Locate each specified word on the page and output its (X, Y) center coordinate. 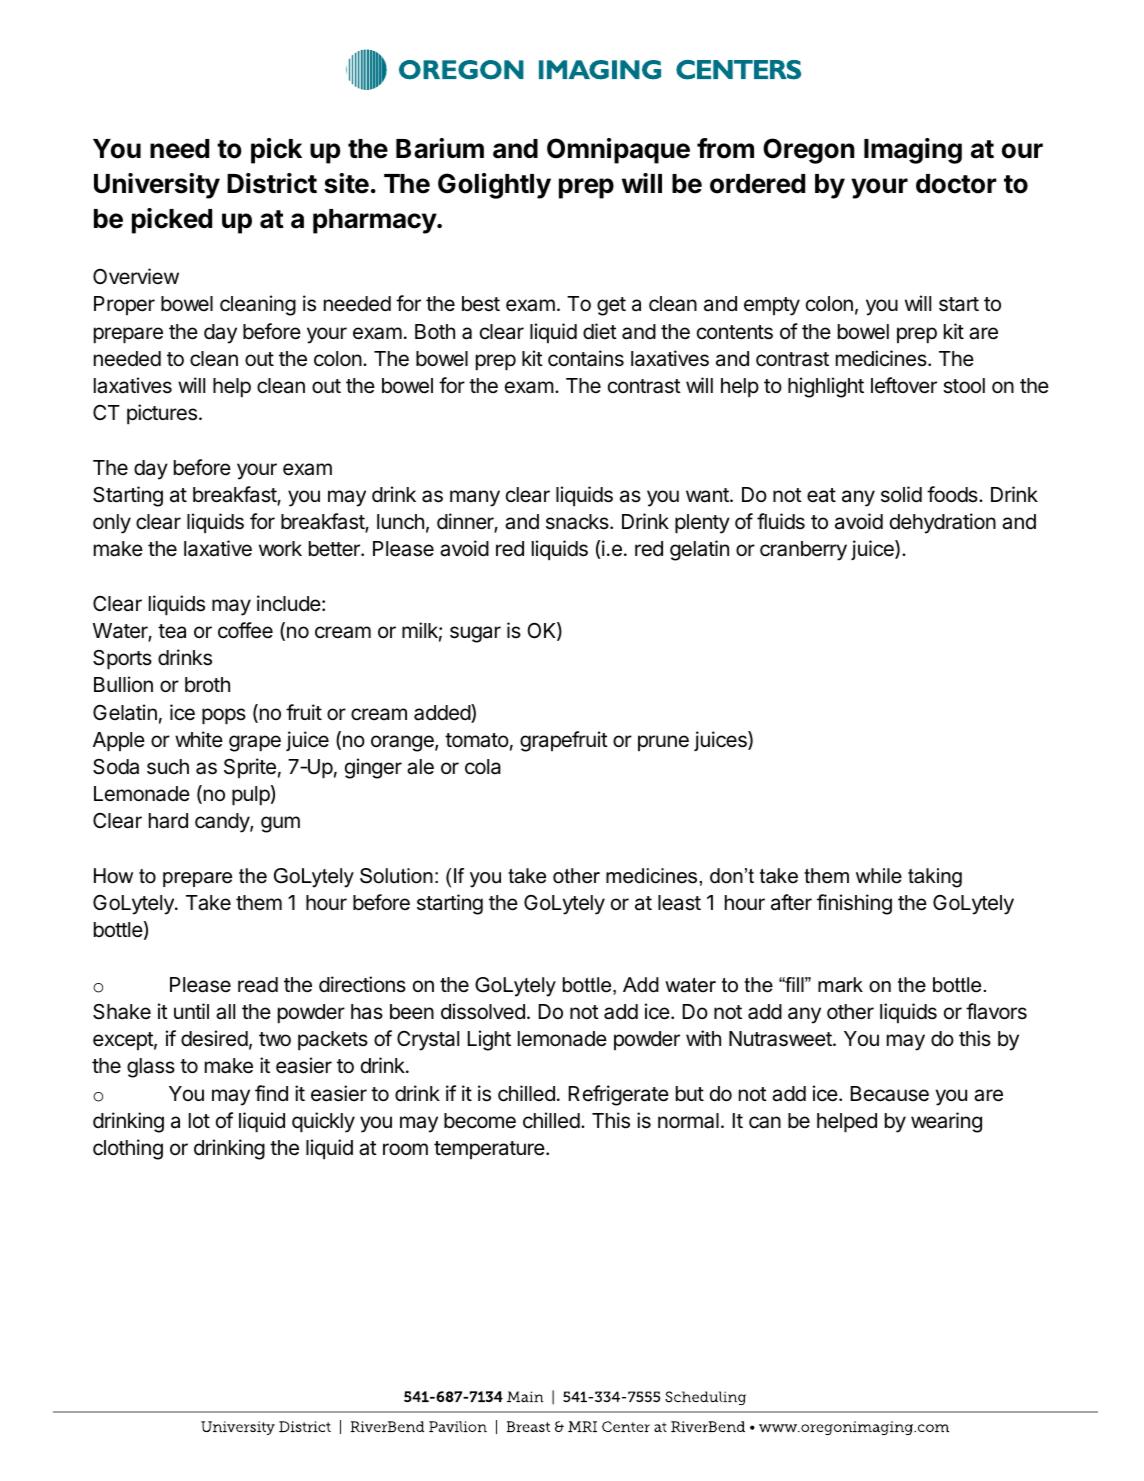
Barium (440, 148)
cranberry (803, 551)
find (271, 1093)
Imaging (913, 151)
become (480, 1121)
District (272, 183)
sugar (475, 634)
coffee (245, 630)
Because (890, 1094)
